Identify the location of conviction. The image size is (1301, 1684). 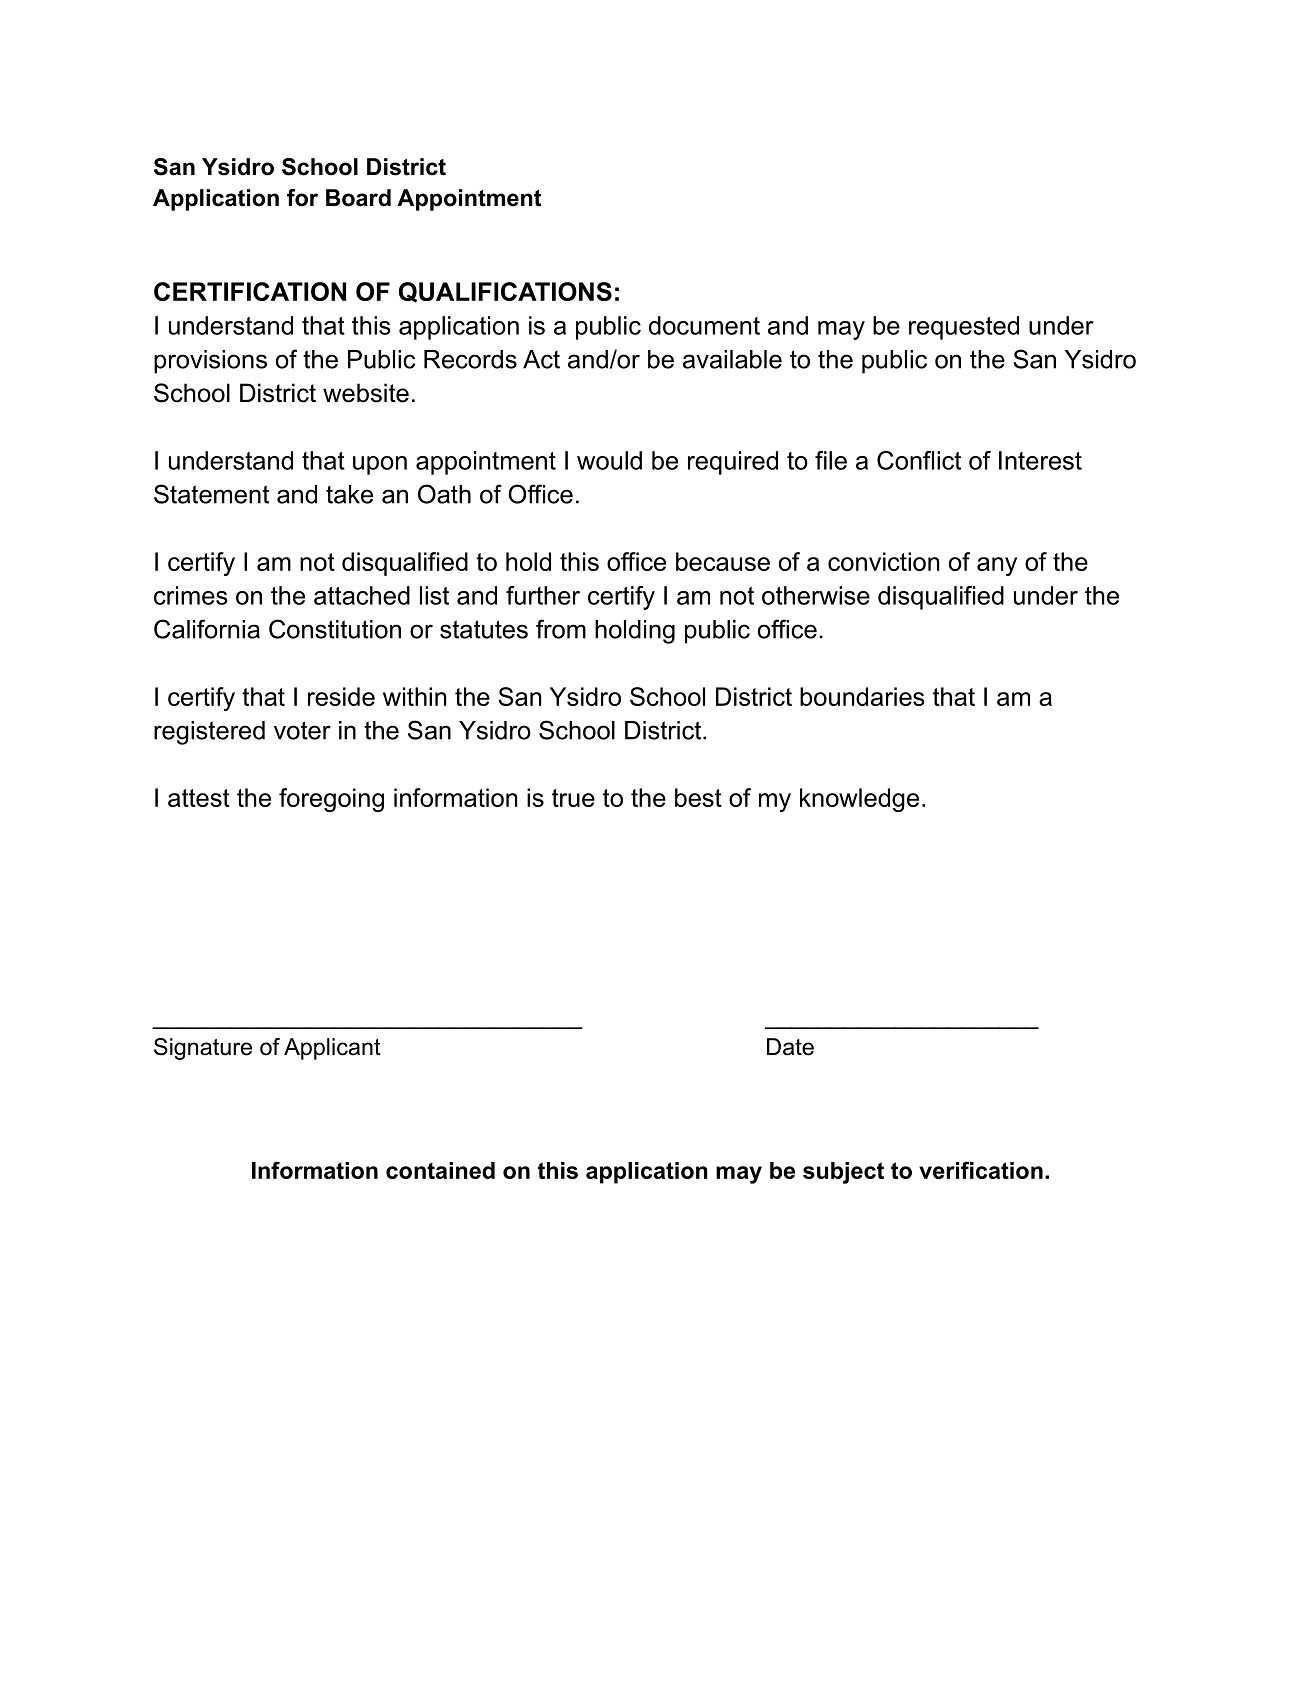
(883, 561).
